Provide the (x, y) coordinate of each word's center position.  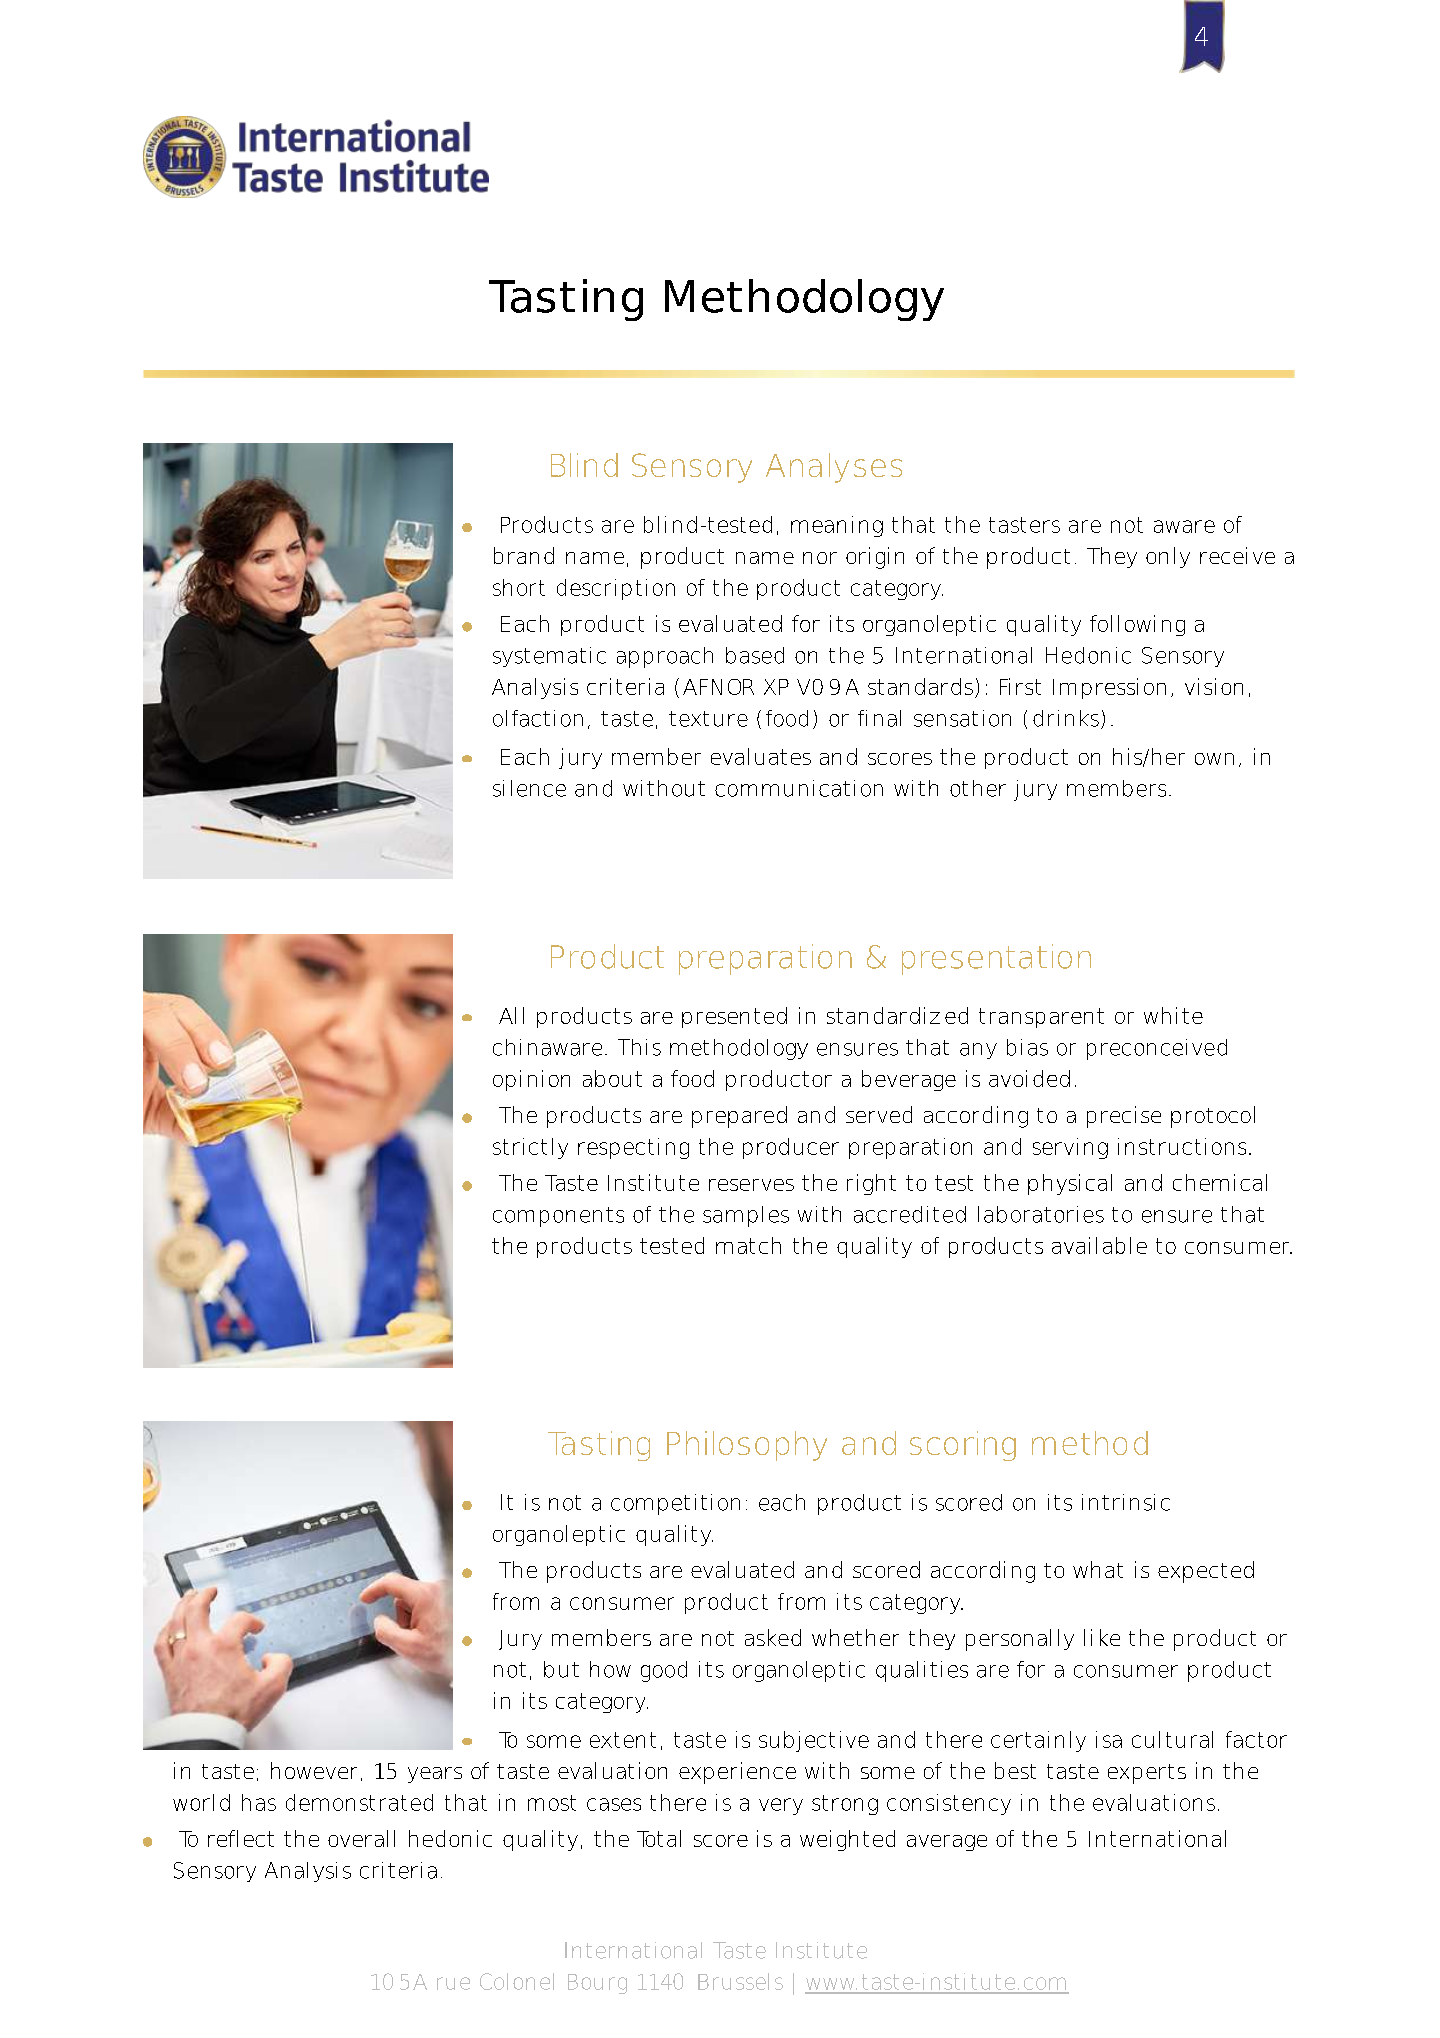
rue (453, 1983)
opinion (531, 1080)
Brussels (740, 1981)
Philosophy (747, 1446)
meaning (837, 526)
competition (675, 1504)
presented (734, 1017)
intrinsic (1126, 1502)
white (1173, 1015)
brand (524, 555)
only (1168, 557)
